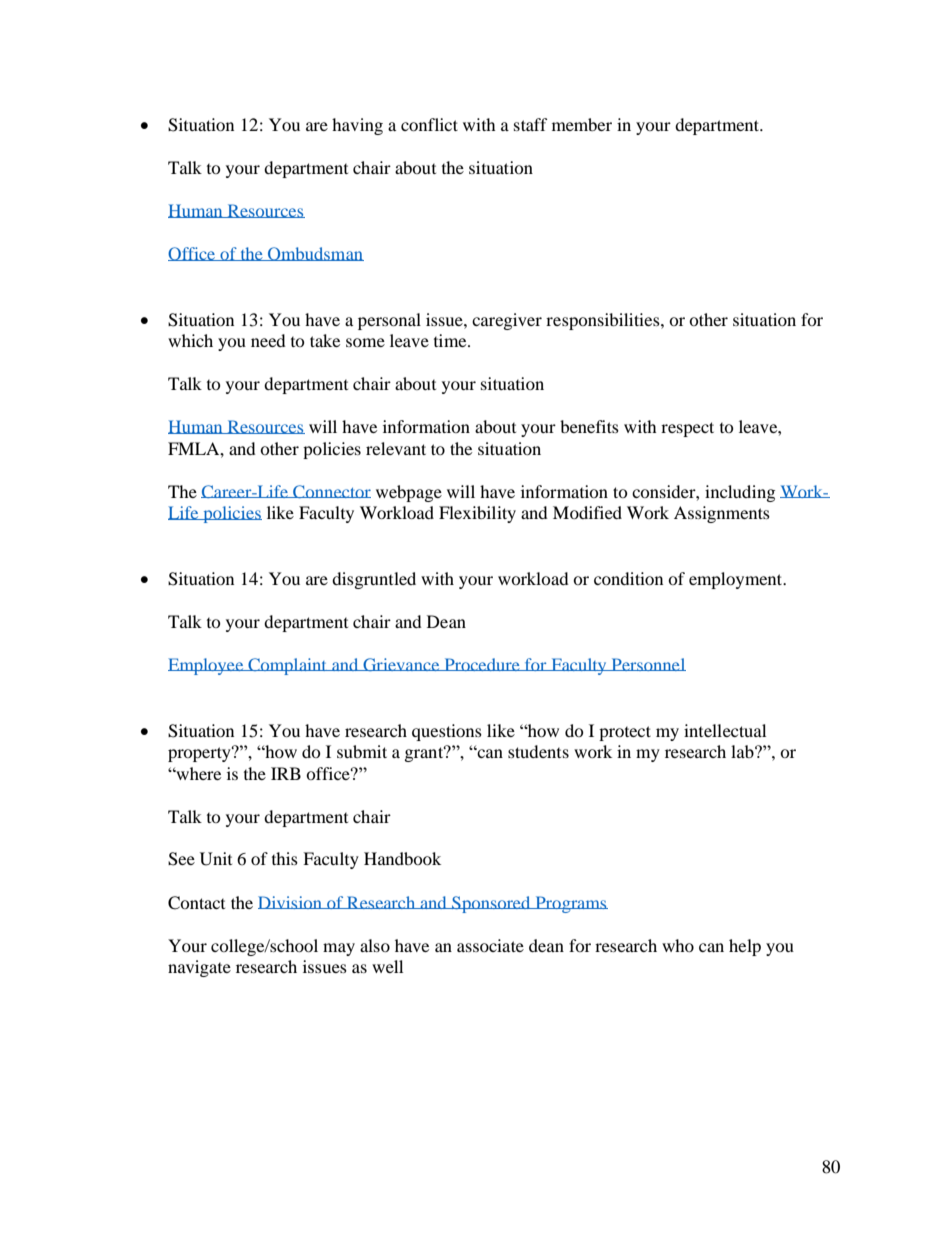 The width and height of the screenshot is (952, 1233). Describe the element at coordinates (678, 945) in the screenshot. I see `who` at that location.
